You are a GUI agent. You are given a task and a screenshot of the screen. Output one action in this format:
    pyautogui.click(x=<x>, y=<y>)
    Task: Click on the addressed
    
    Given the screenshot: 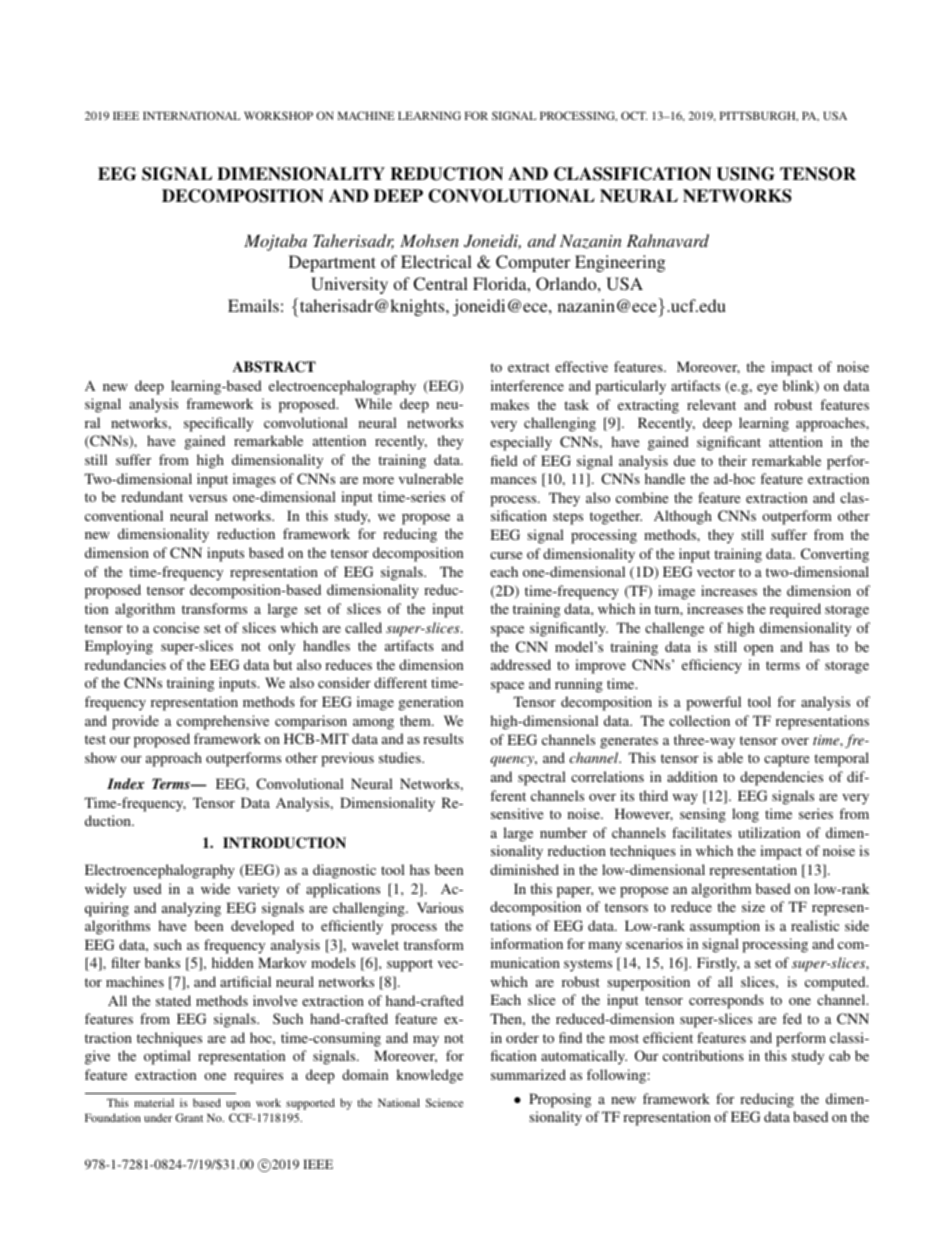 What is the action you would take?
    pyautogui.click(x=521, y=664)
